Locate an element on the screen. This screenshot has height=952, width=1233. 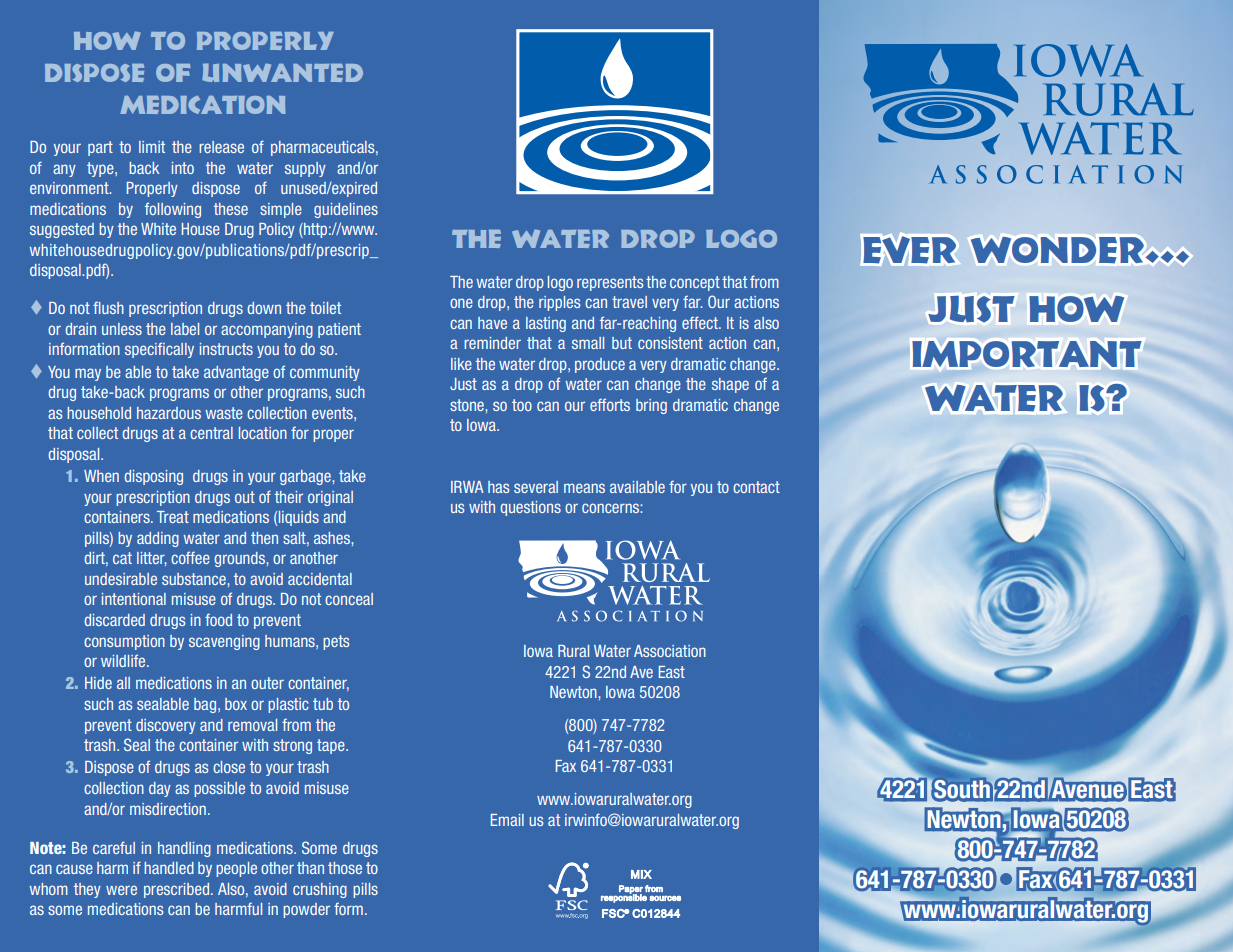
food is located at coordinates (218, 620).
